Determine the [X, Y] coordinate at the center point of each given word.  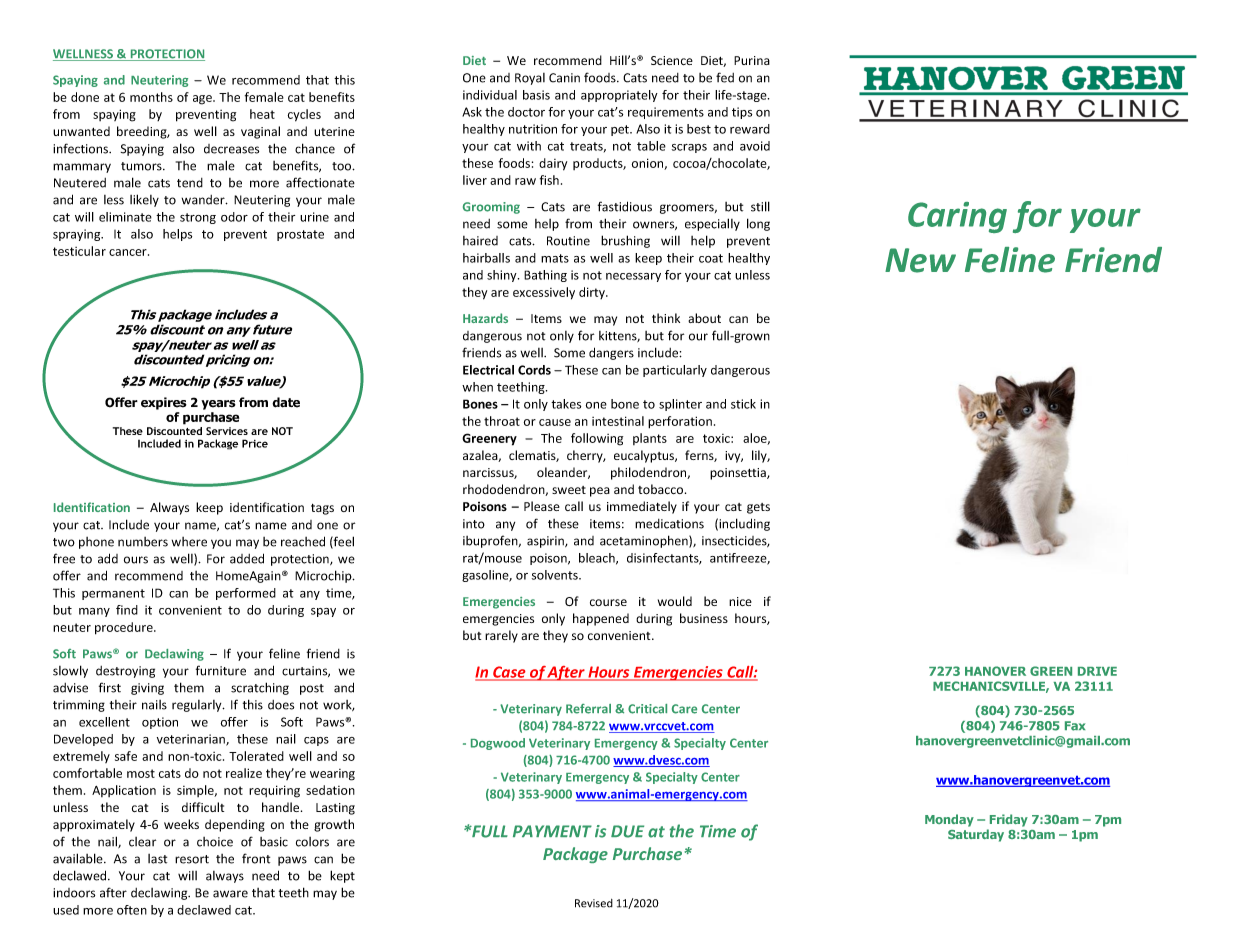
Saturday [976, 835]
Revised [594, 903]
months [151, 97]
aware [230, 894]
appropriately [619, 96]
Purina [752, 60]
